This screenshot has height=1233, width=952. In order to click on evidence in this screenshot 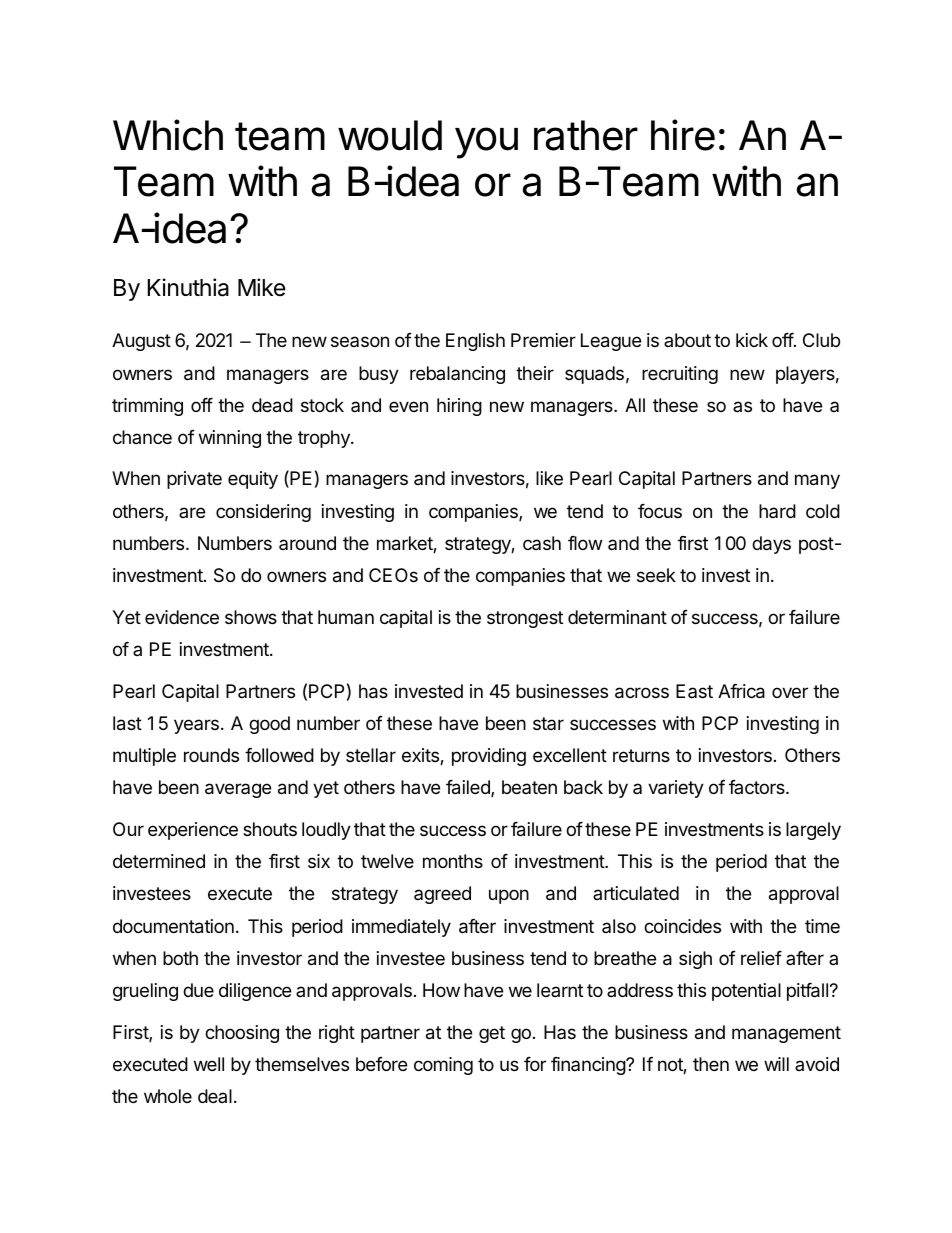, I will do `click(182, 617)`.
